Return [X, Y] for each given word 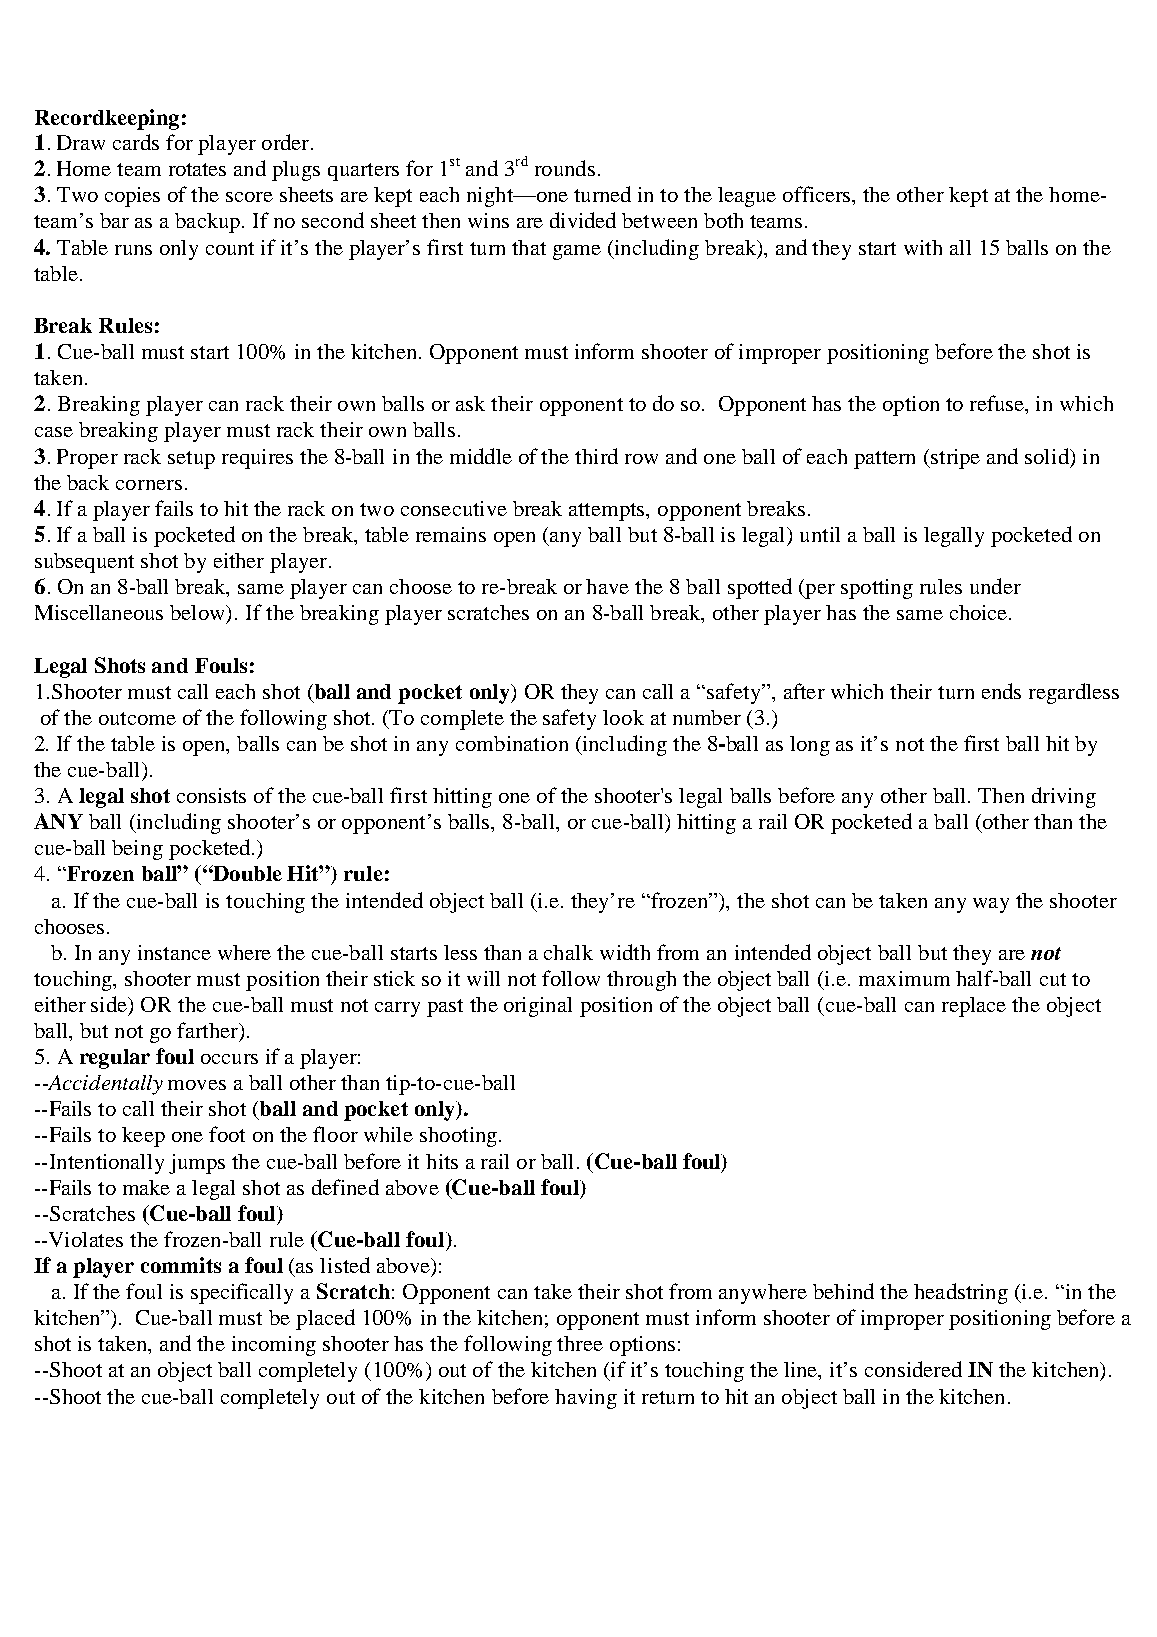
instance [174, 952]
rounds [565, 168]
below [199, 614]
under [995, 586]
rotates [197, 169]
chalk [568, 952]
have [607, 586]
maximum [904, 978]
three [580, 1343]
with [923, 247]
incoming [274, 1346]
